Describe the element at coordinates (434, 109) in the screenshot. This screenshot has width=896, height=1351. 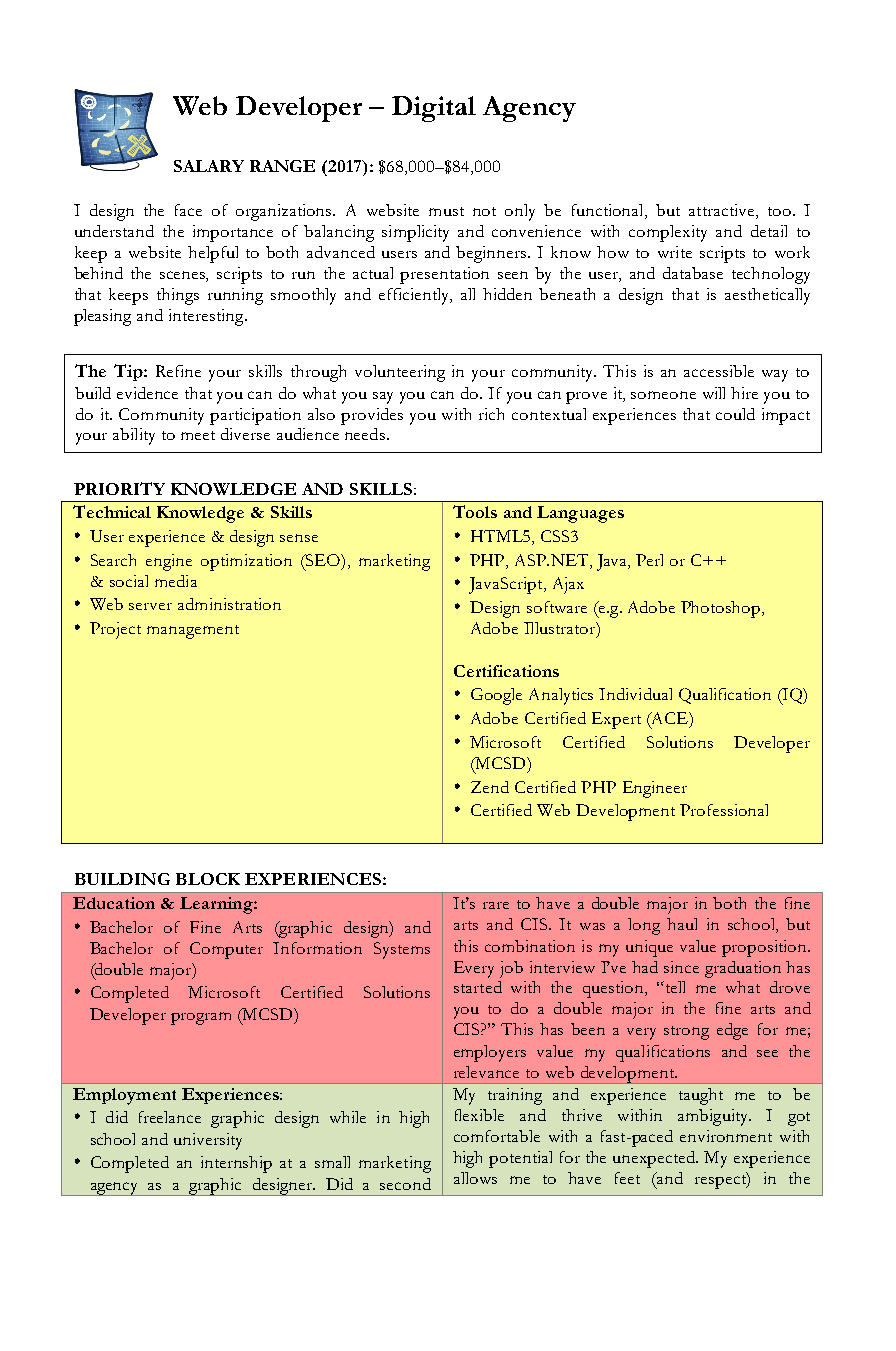
I see `Digital` at that location.
